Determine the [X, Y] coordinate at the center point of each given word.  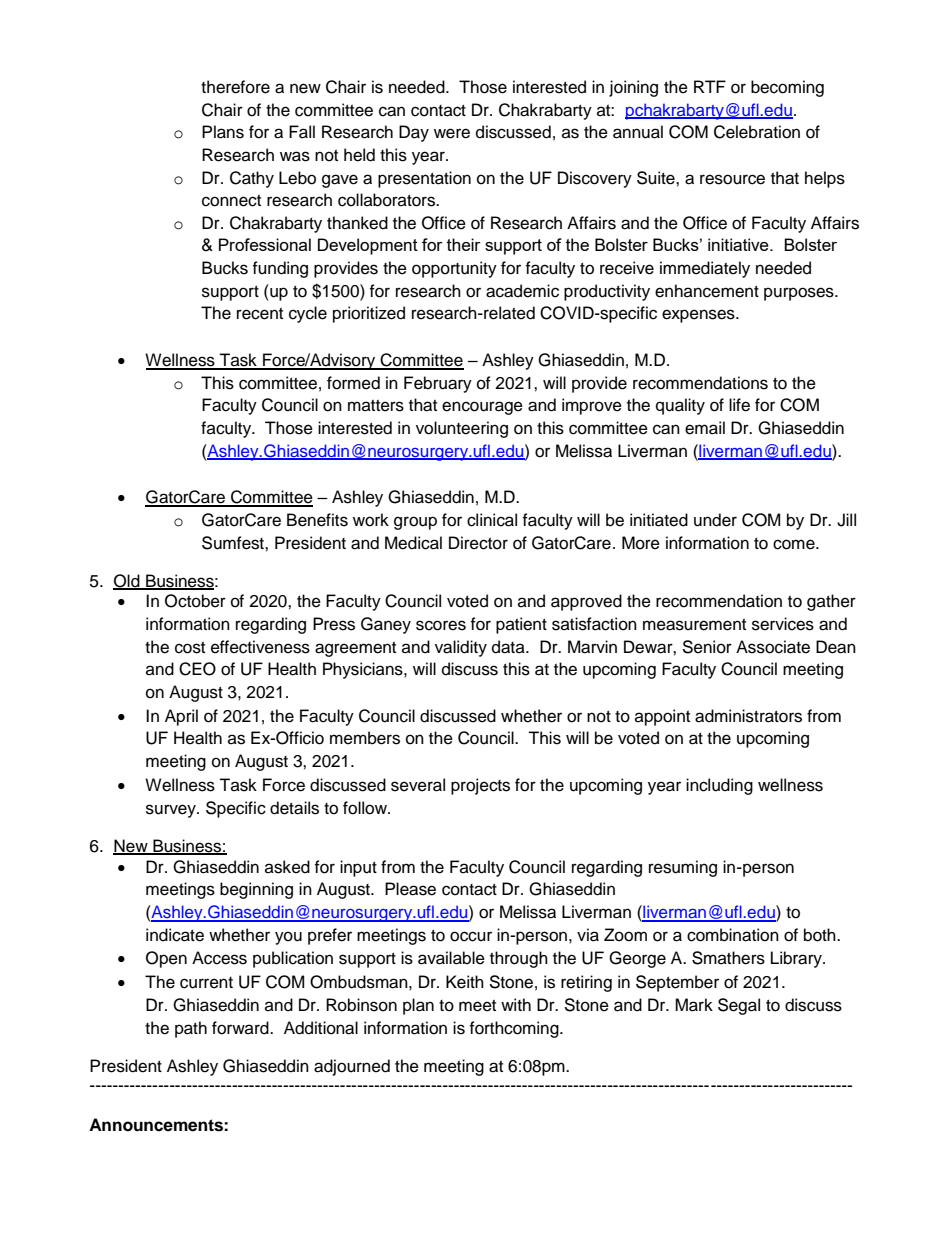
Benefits [317, 520]
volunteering [462, 429]
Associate [773, 647]
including [719, 786]
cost [190, 648]
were [452, 133]
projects [480, 786]
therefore [235, 87]
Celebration [757, 132]
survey [172, 811]
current [206, 983]
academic [522, 291]
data [509, 647]
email [705, 428]
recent [260, 314]
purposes [800, 294]
